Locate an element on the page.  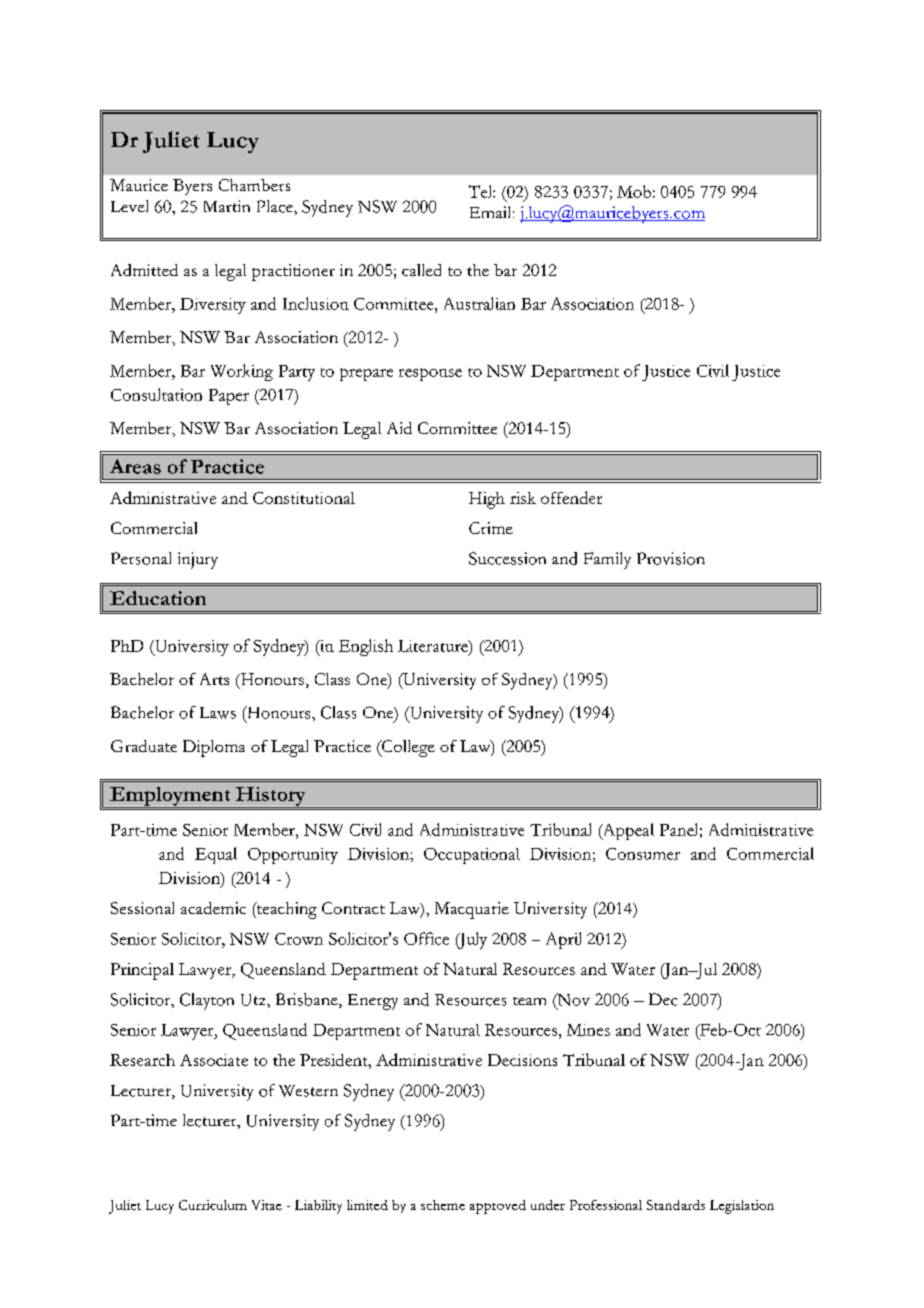
Curriculum is located at coordinates (213, 1205).
